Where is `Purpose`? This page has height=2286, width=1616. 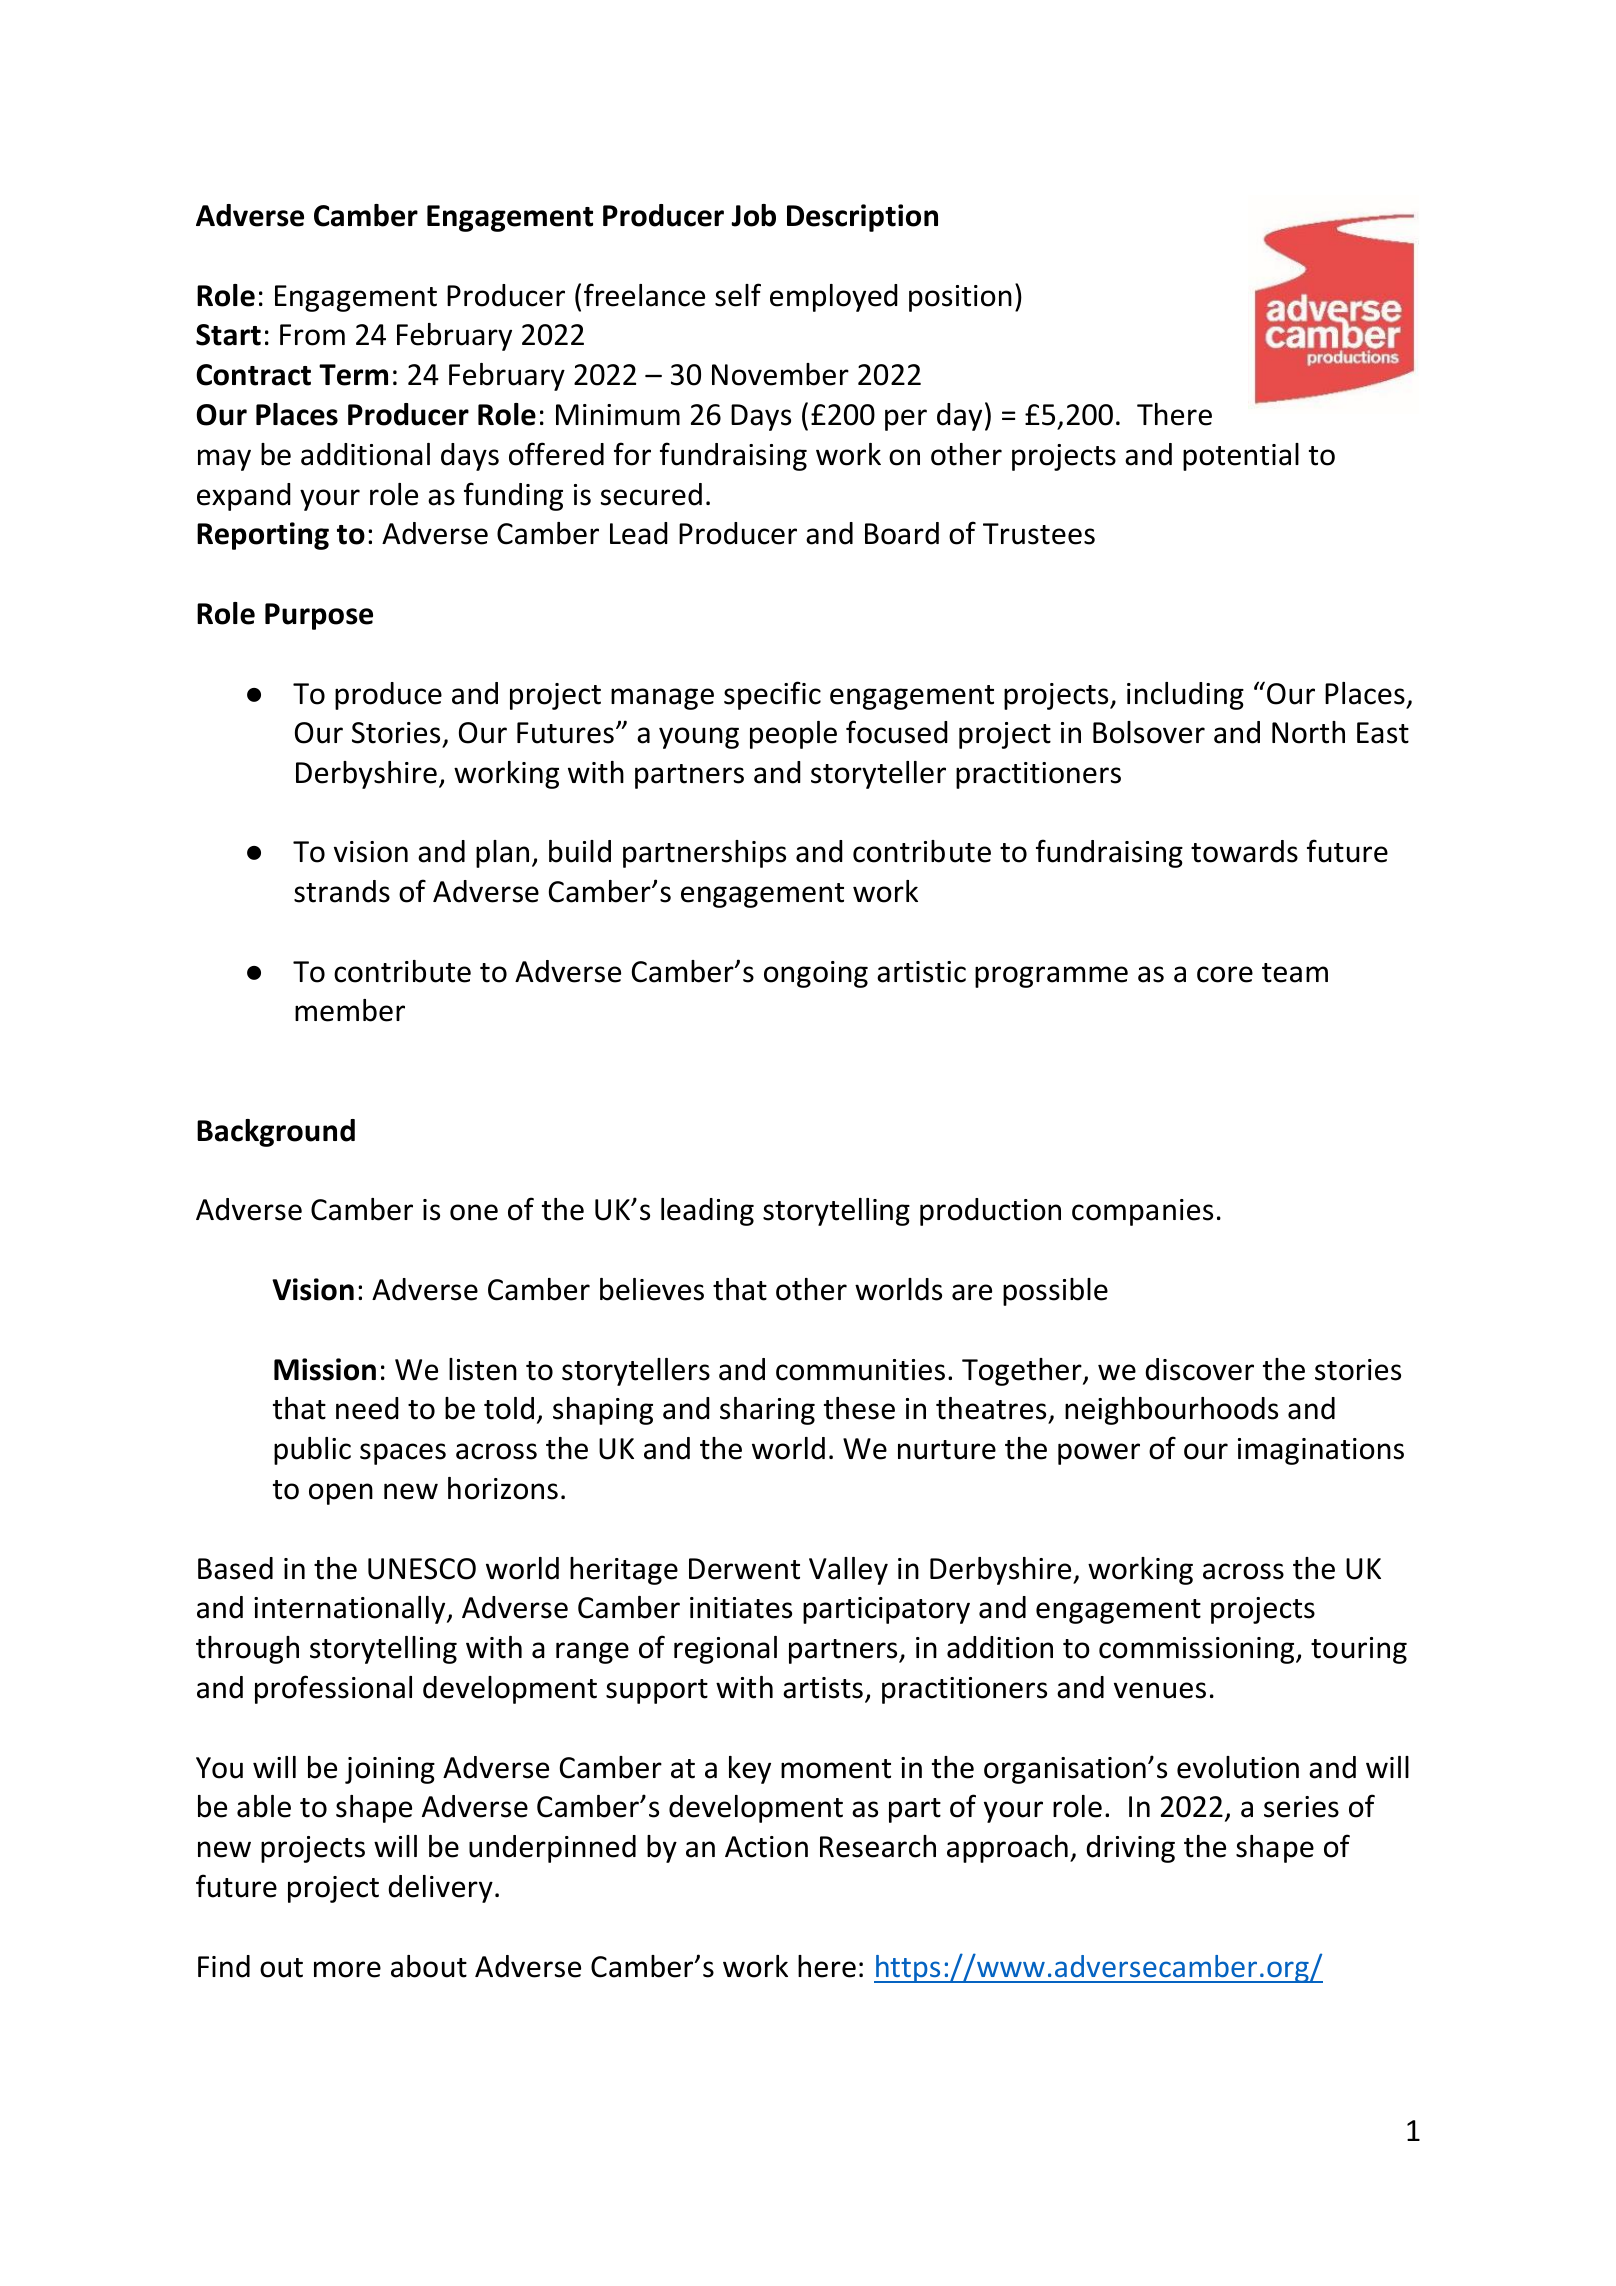
Purpose is located at coordinates (319, 616).
